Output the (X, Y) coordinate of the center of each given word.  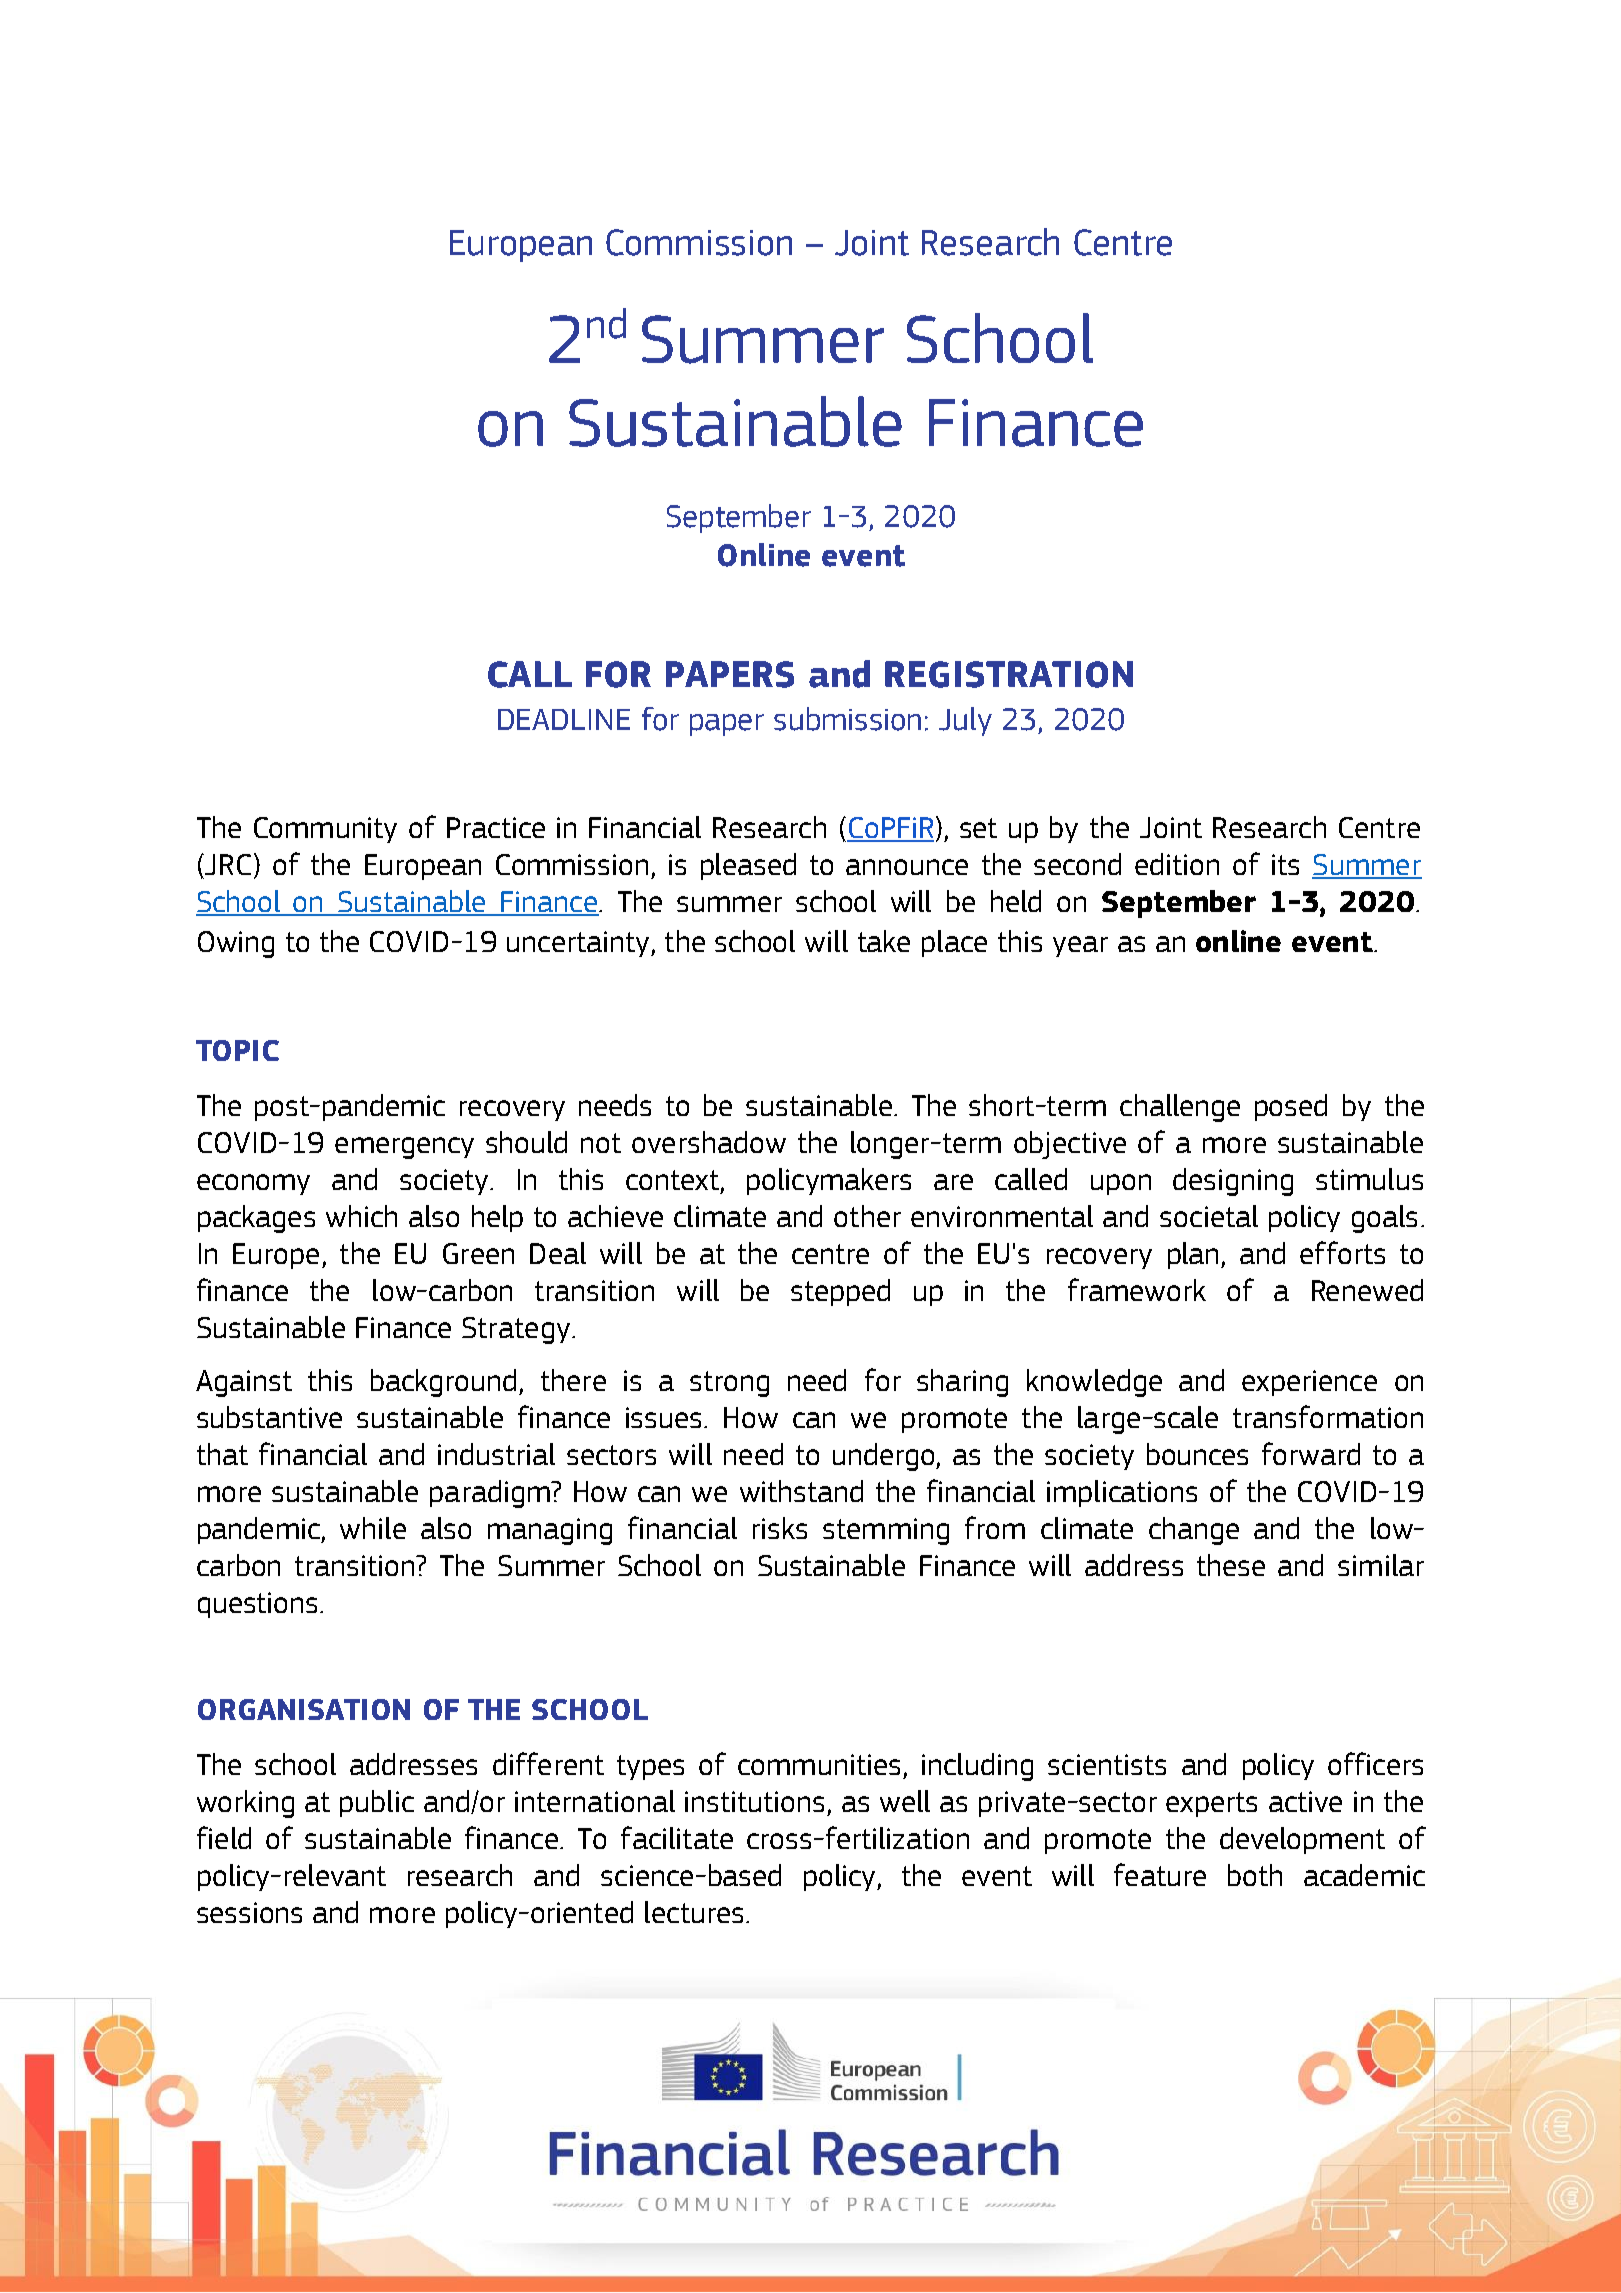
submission (847, 719)
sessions (249, 1912)
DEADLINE (564, 719)
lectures (694, 1912)
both (1255, 1875)
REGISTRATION (1009, 674)
